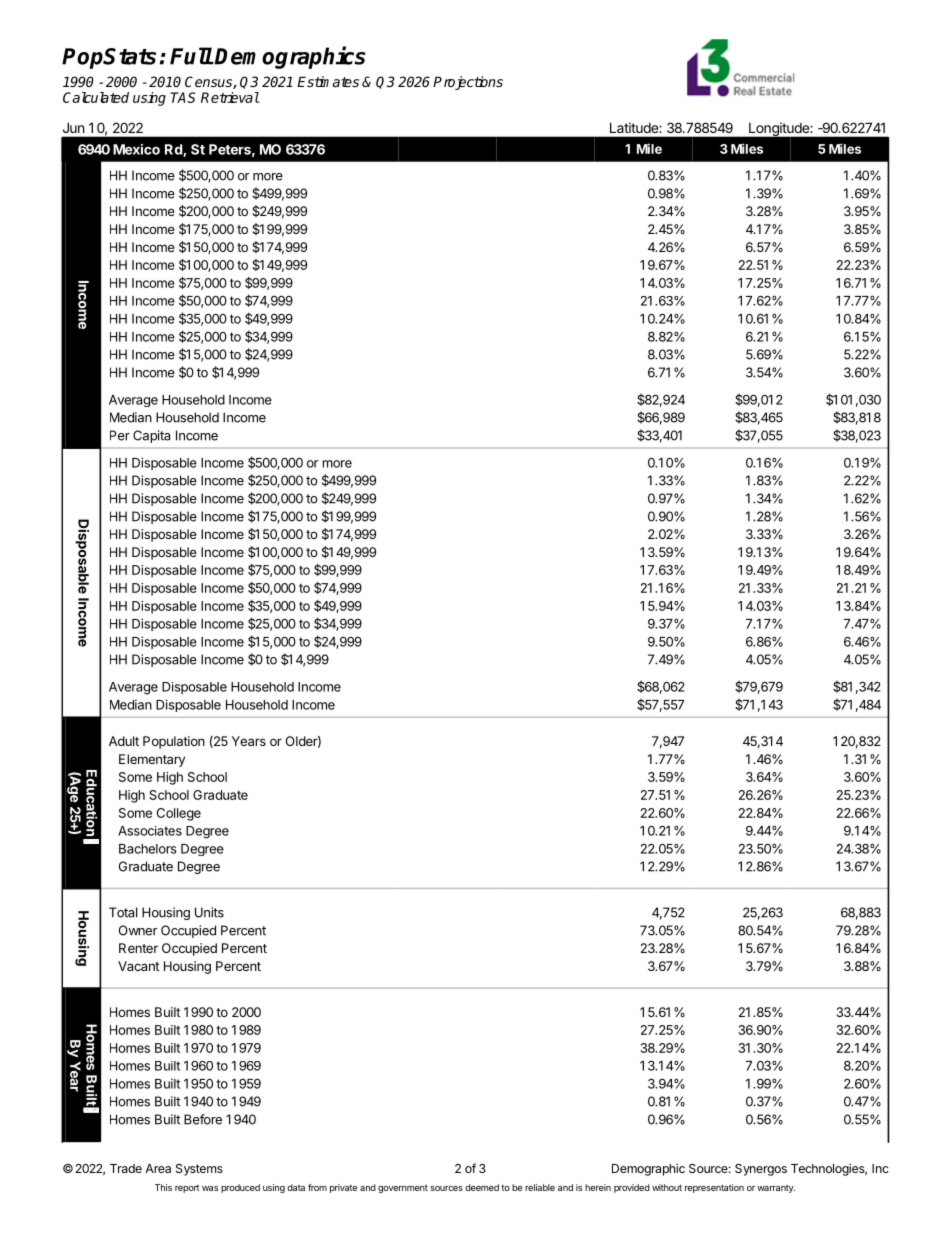 The image size is (952, 1233). Describe the element at coordinates (667, 1187) in the screenshot. I see `without` at that location.
